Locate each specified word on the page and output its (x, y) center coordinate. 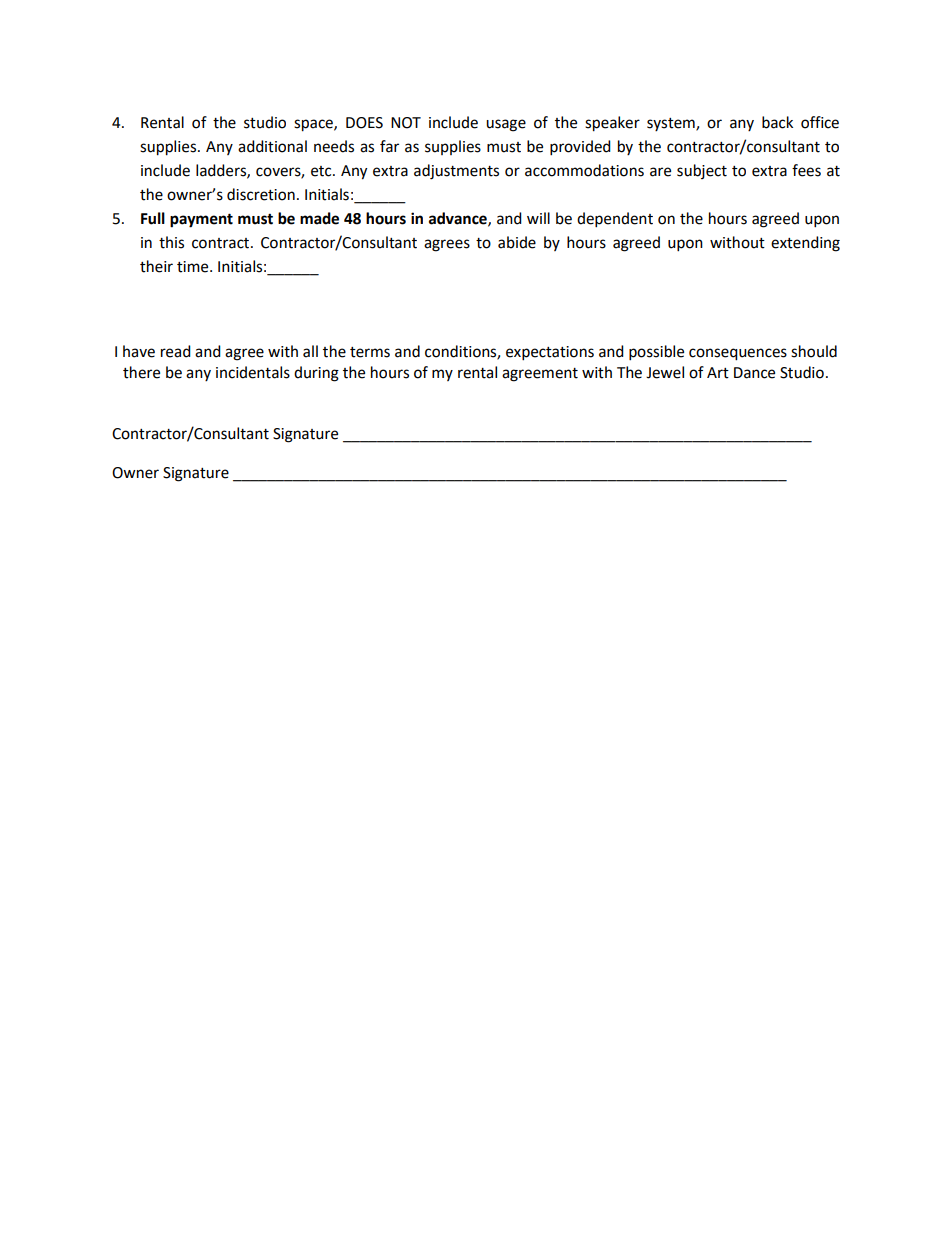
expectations (550, 353)
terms (370, 352)
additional (272, 146)
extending (805, 244)
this (171, 242)
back (777, 122)
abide (517, 242)
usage (506, 125)
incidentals (253, 372)
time (194, 267)
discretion (261, 194)
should (814, 351)
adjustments (456, 172)
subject (702, 171)
